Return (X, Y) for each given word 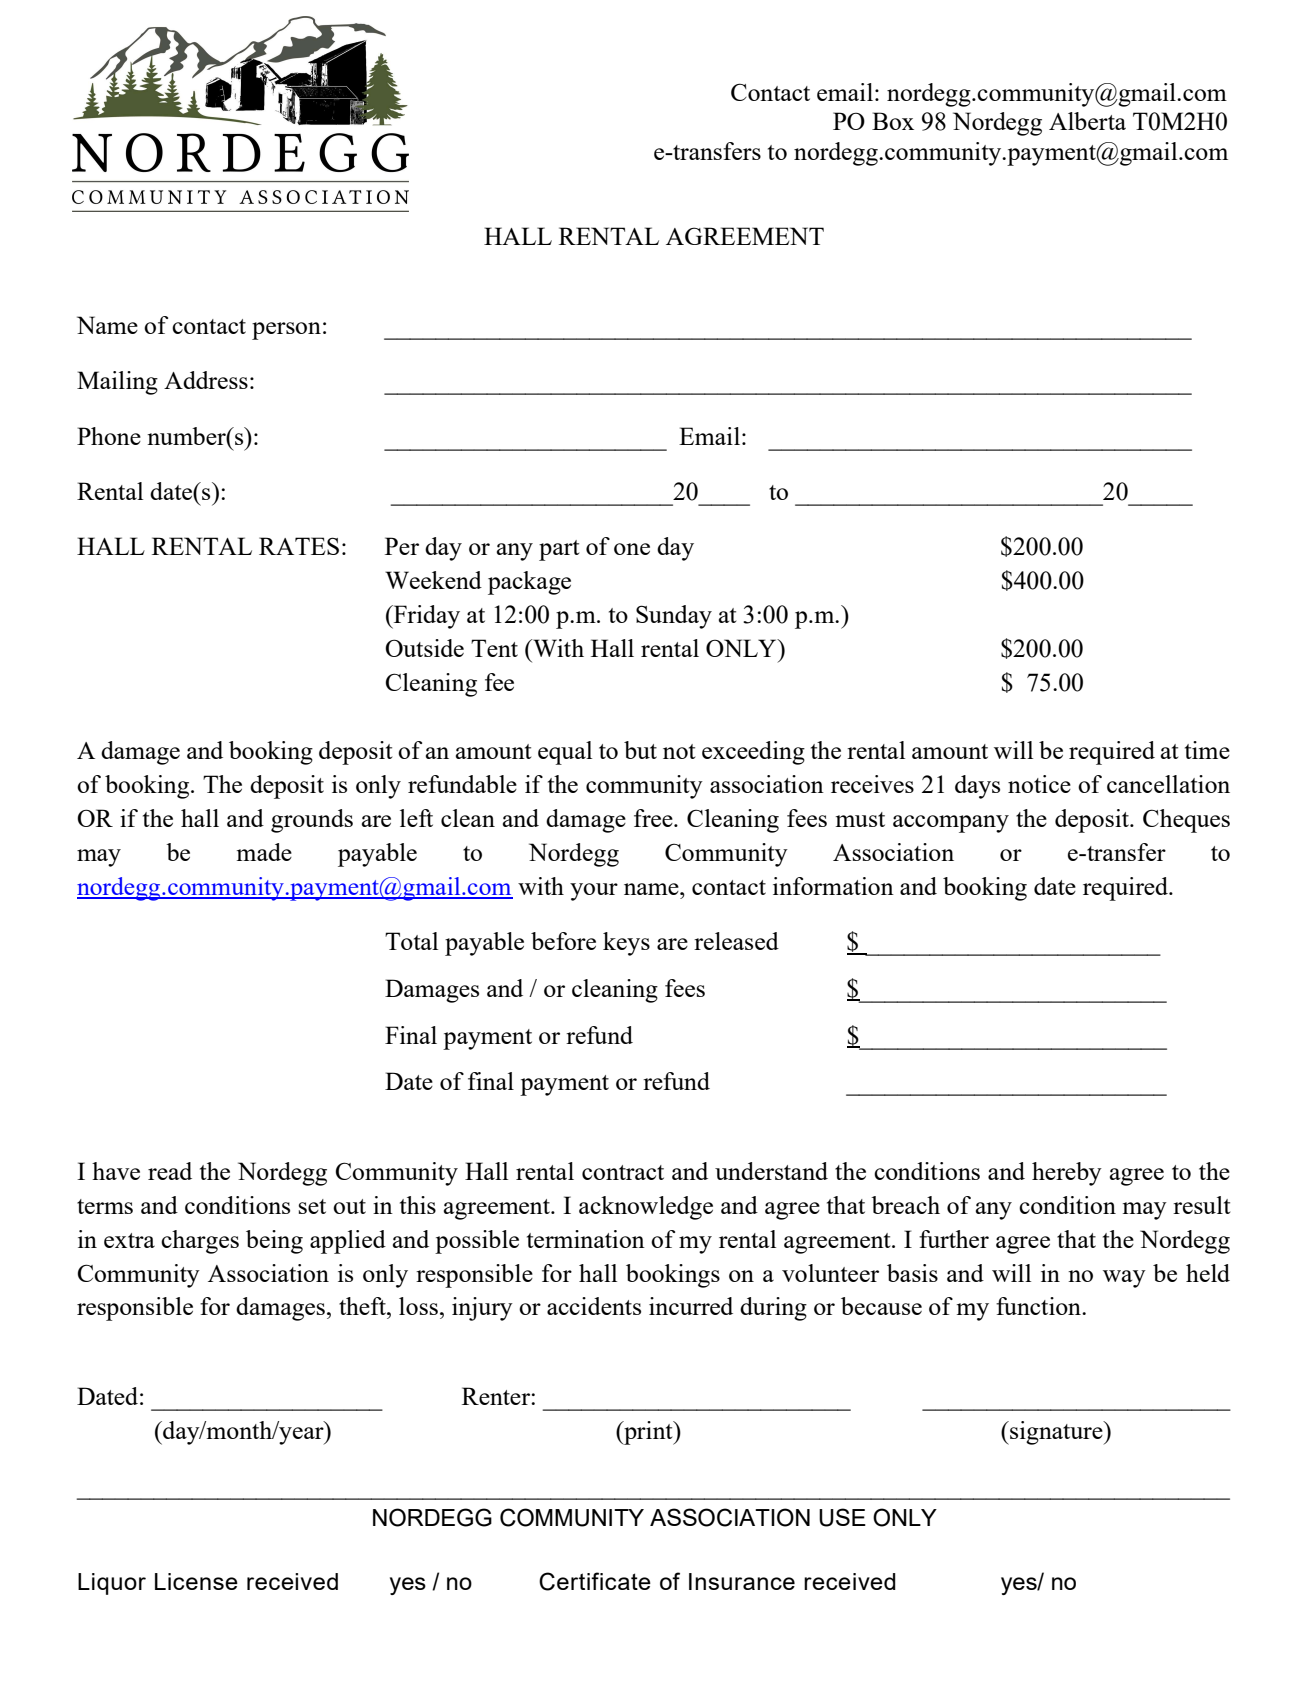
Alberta (1087, 121)
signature (1056, 1433)
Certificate (595, 1581)
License (196, 1581)
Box (893, 121)
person (286, 331)
